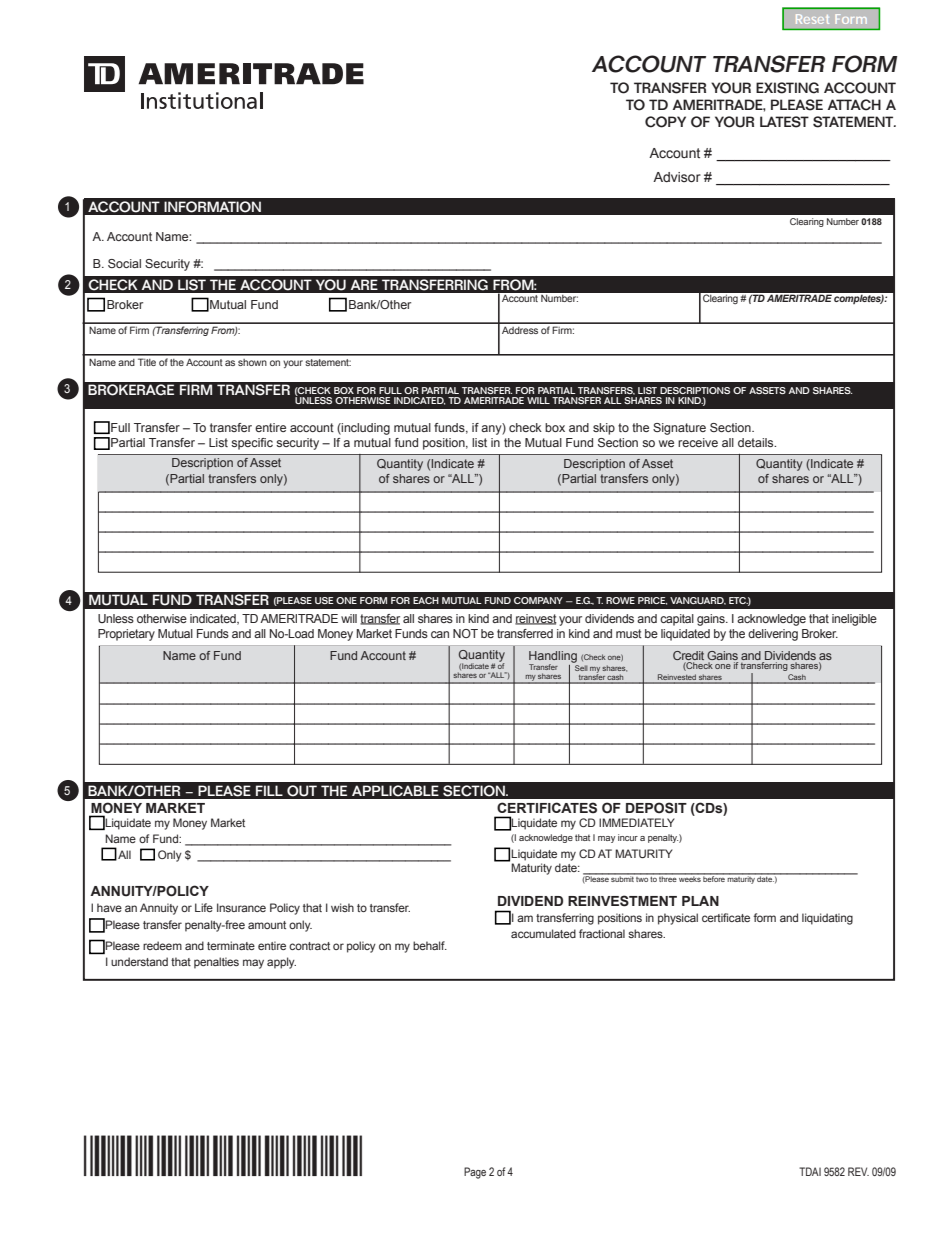  I want to click on Handling, so click(553, 658).
